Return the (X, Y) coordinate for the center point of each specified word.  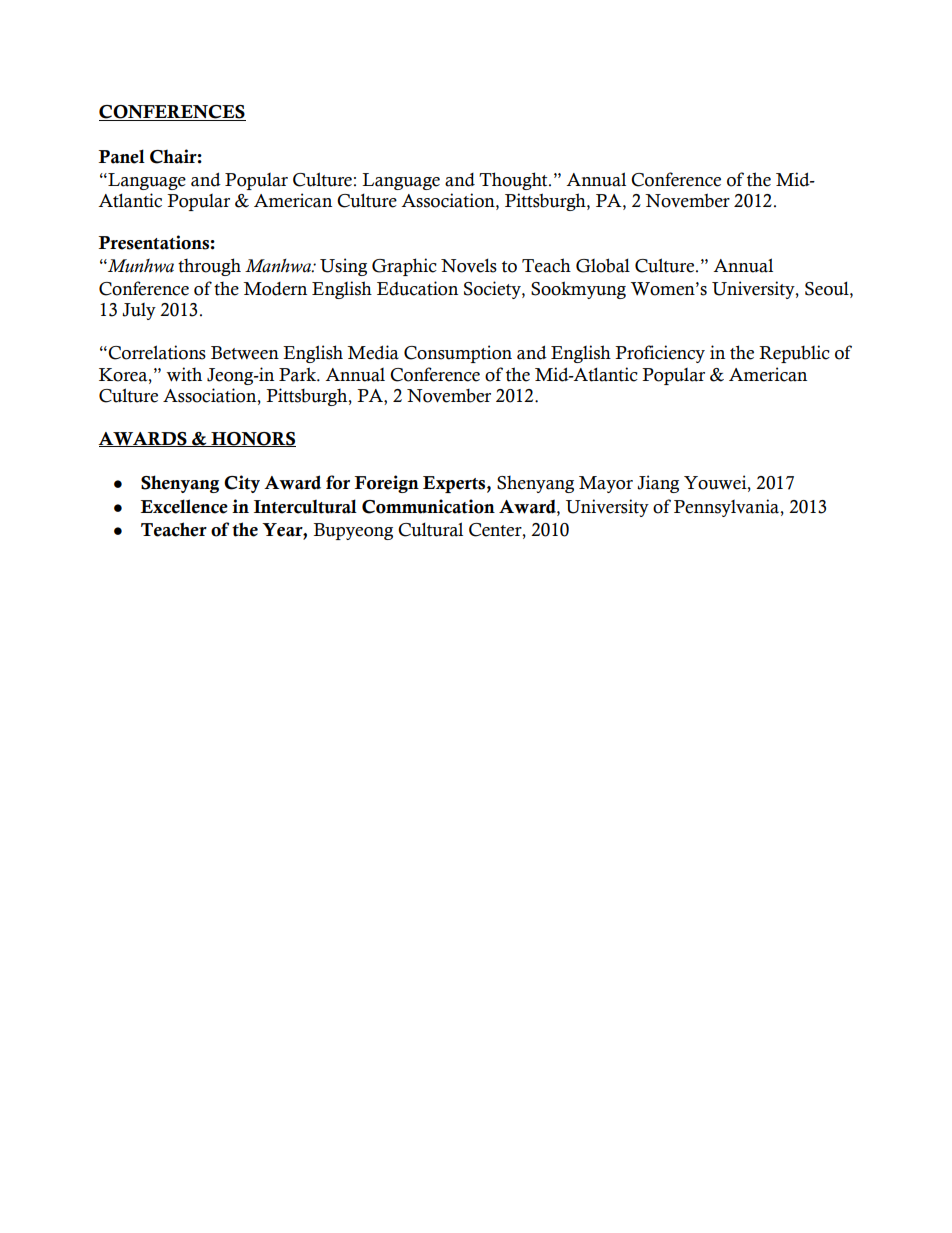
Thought (514, 181)
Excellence (184, 506)
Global (603, 265)
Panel (122, 156)
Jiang (658, 484)
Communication (428, 506)
